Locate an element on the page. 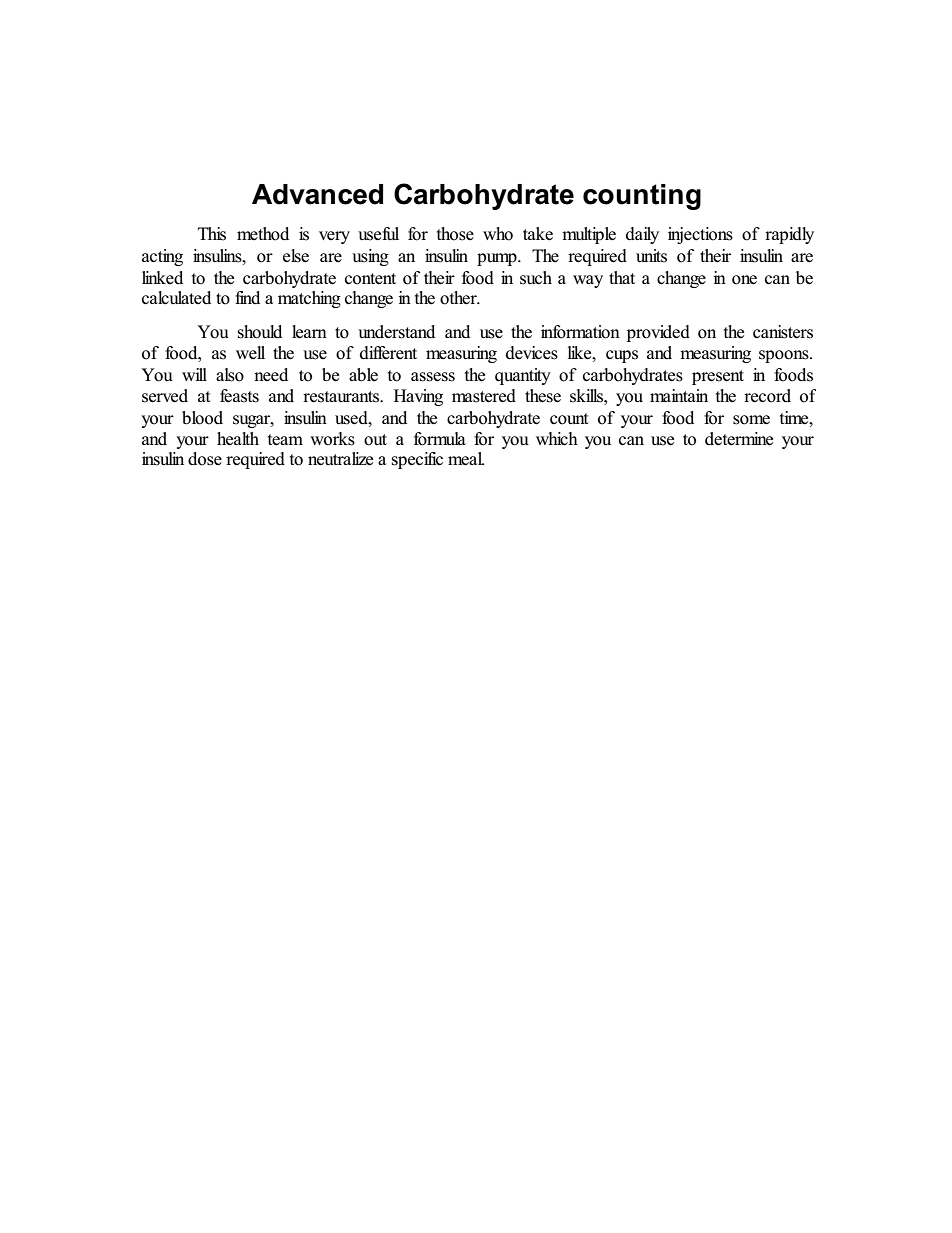 Image resolution: width=952 pixels, height=1233 pixels. spoons is located at coordinates (785, 356).
